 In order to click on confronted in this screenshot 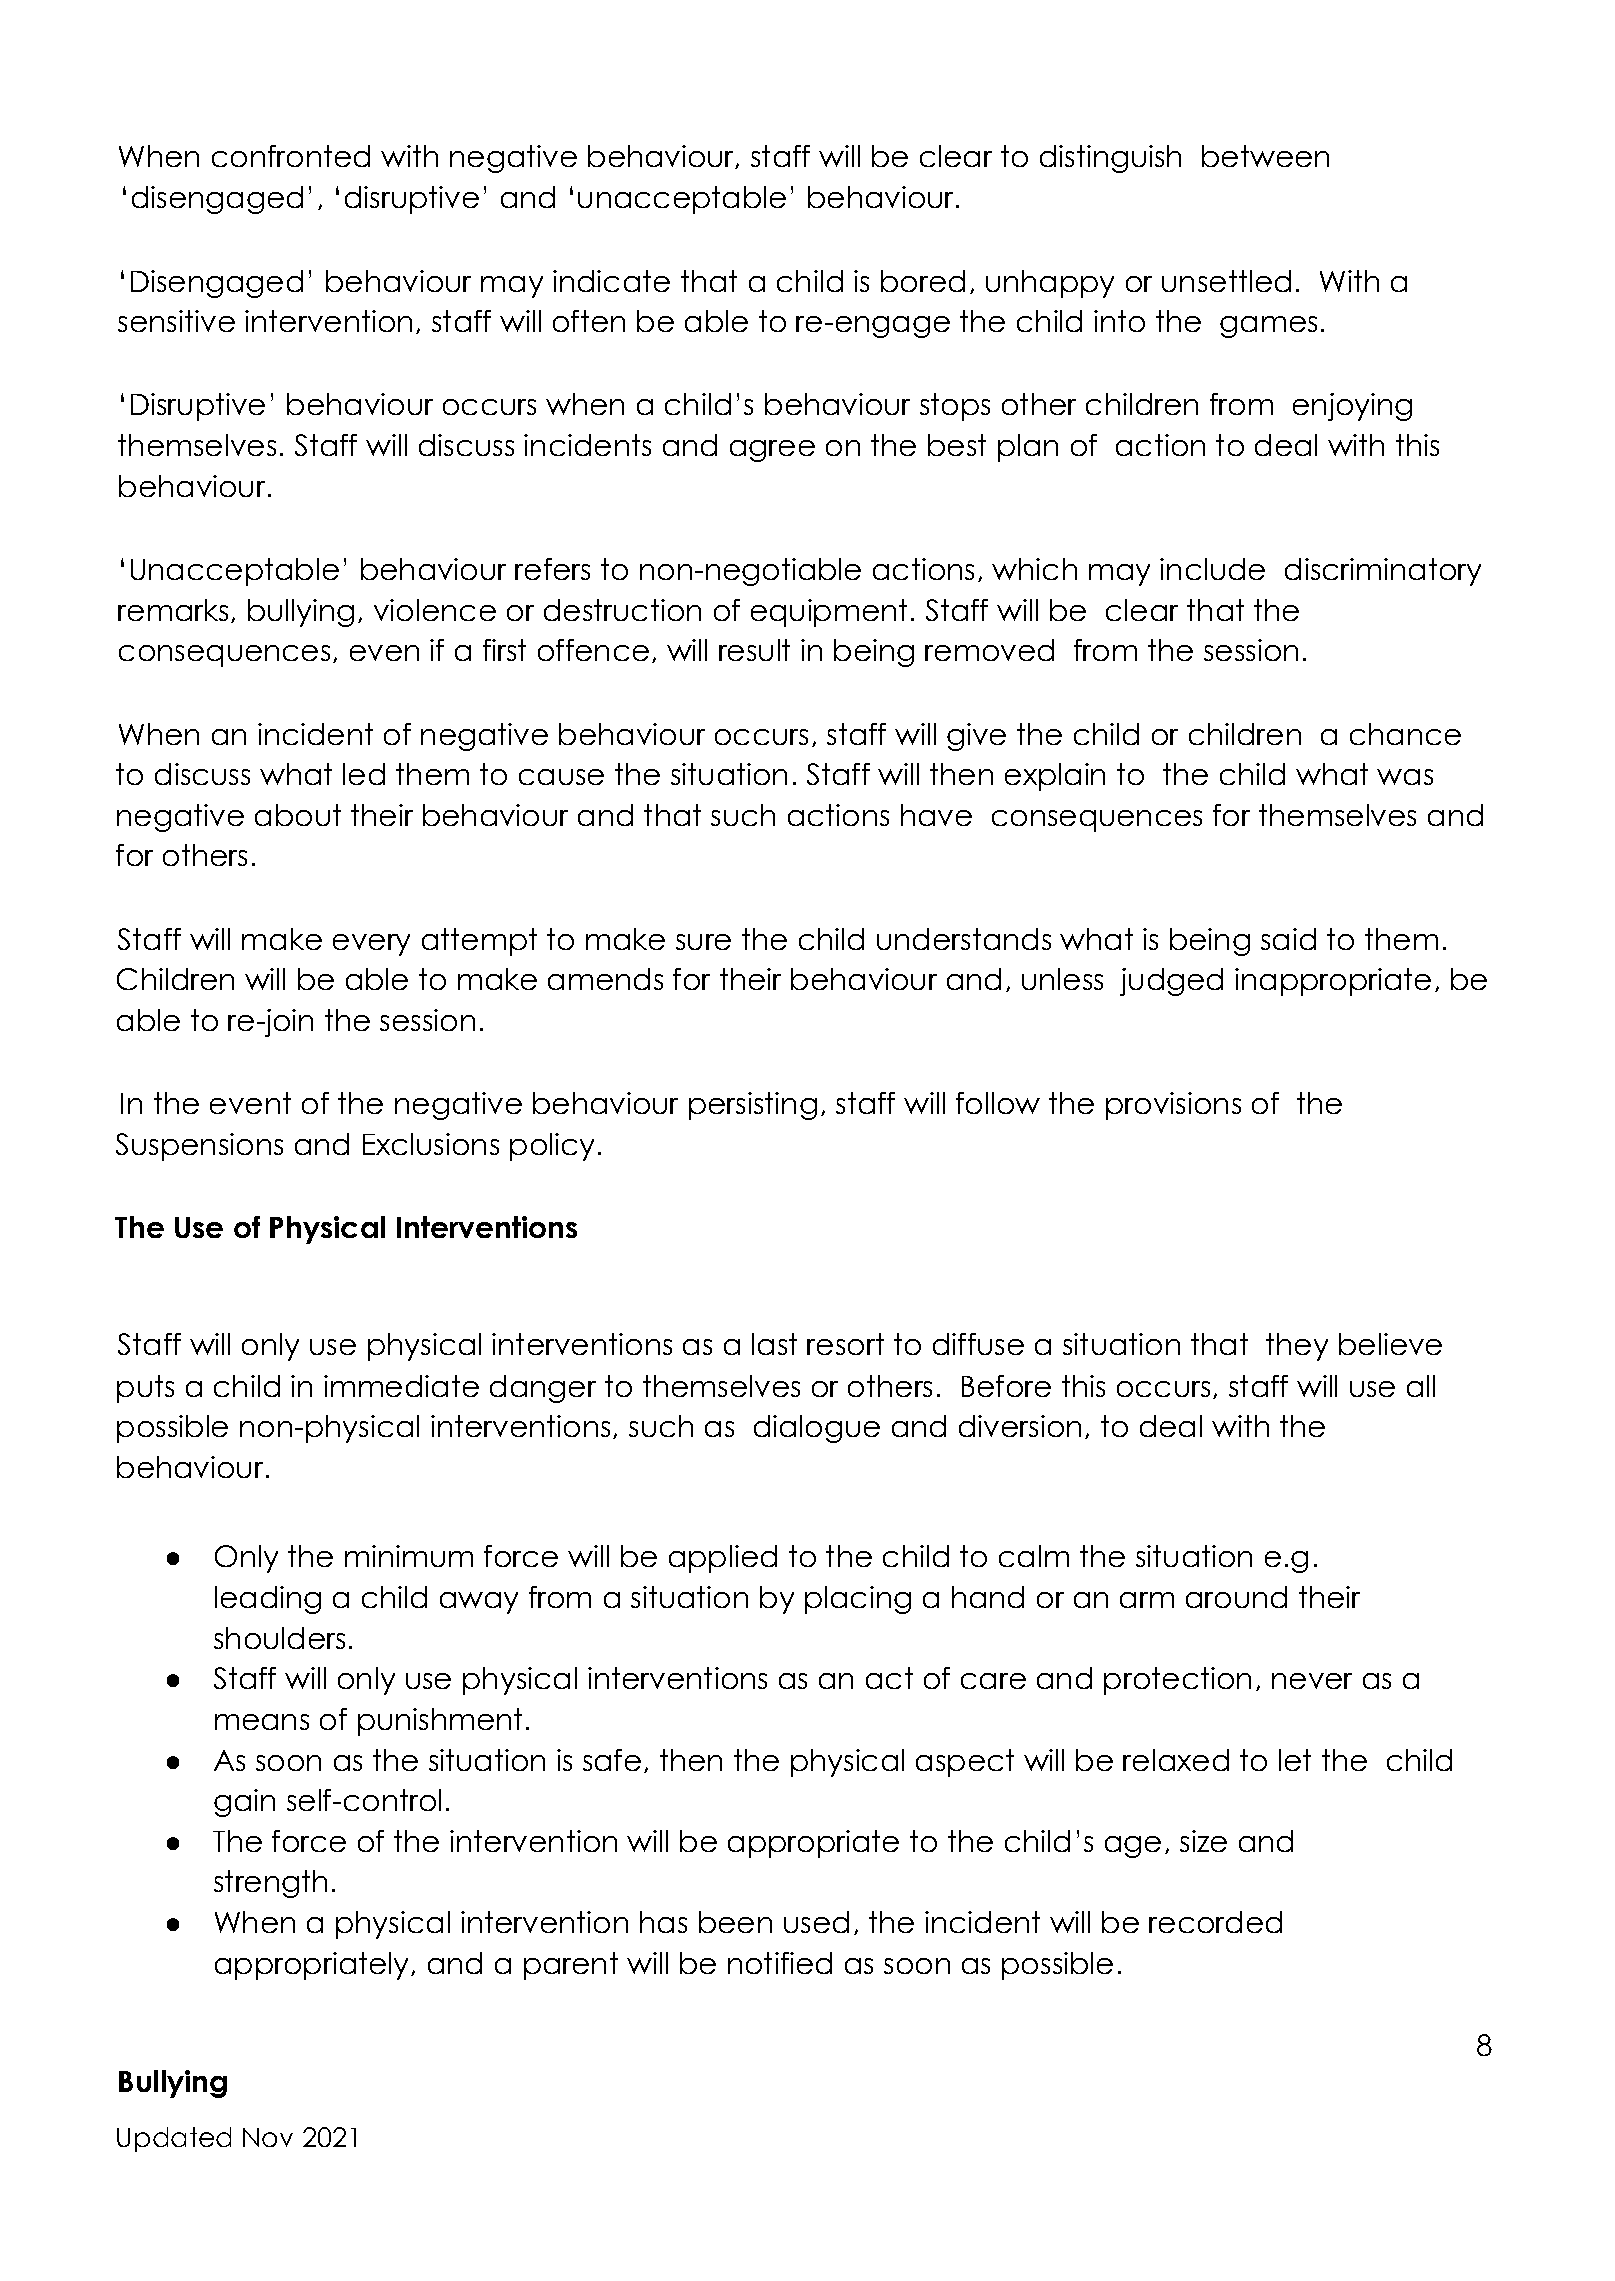, I will do `click(291, 156)`.
